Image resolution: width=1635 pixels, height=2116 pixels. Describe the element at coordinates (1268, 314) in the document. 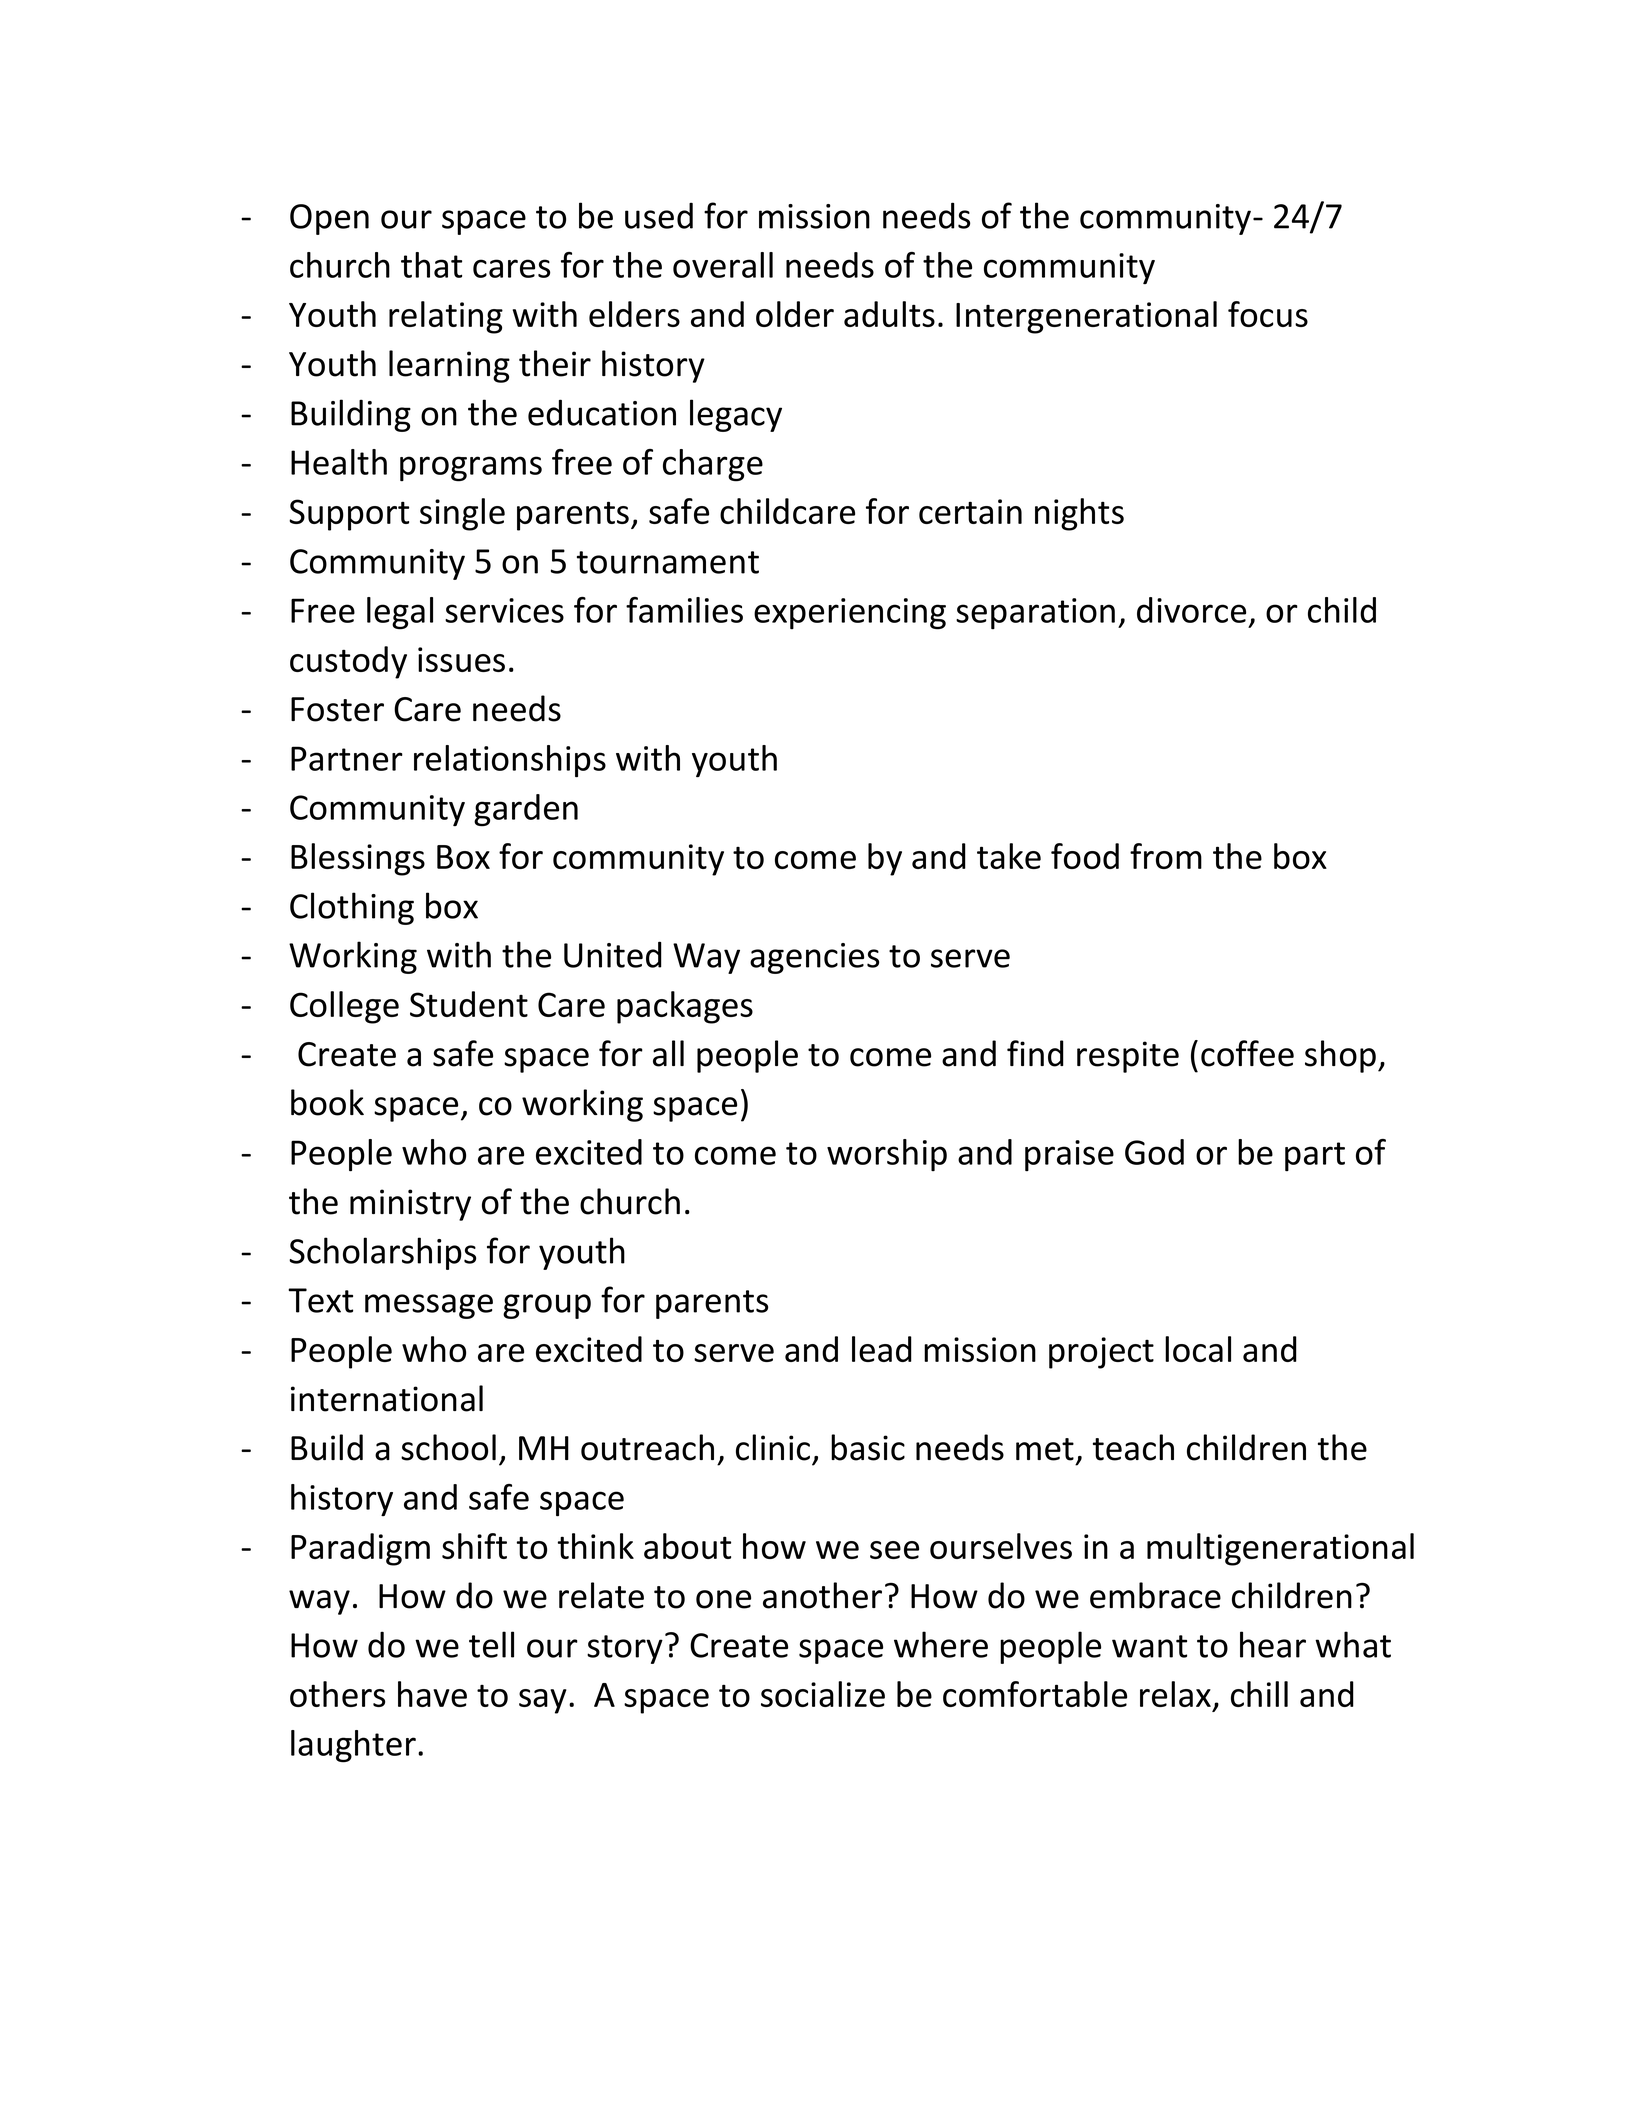

I see `focus` at that location.
